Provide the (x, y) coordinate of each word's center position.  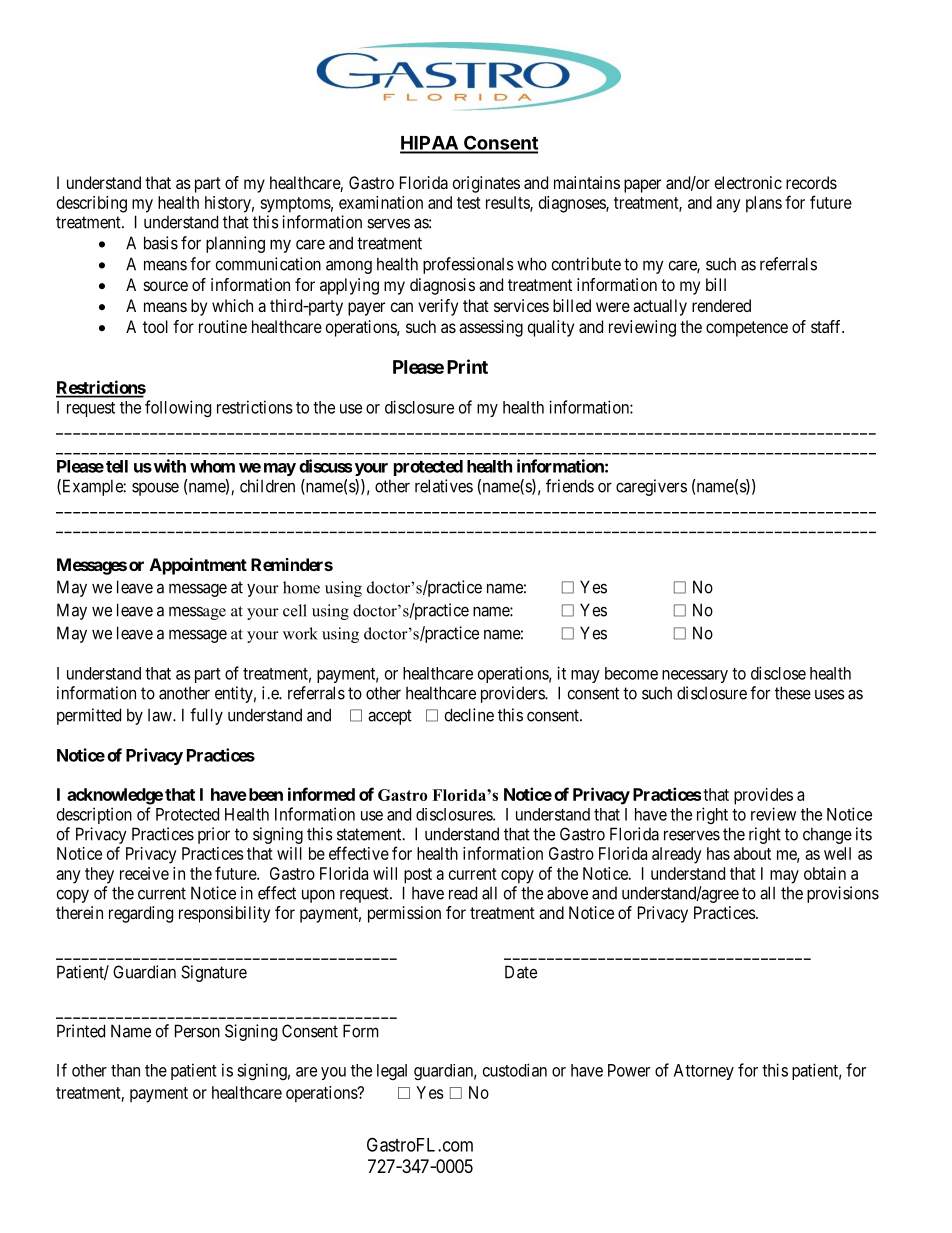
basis (161, 243)
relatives (444, 486)
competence (747, 329)
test (469, 203)
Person (197, 1031)
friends (570, 486)
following (178, 408)
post (418, 876)
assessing (491, 328)
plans (764, 204)
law (161, 715)
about (752, 853)
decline (469, 715)
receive (144, 873)
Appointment (198, 566)
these (793, 693)
